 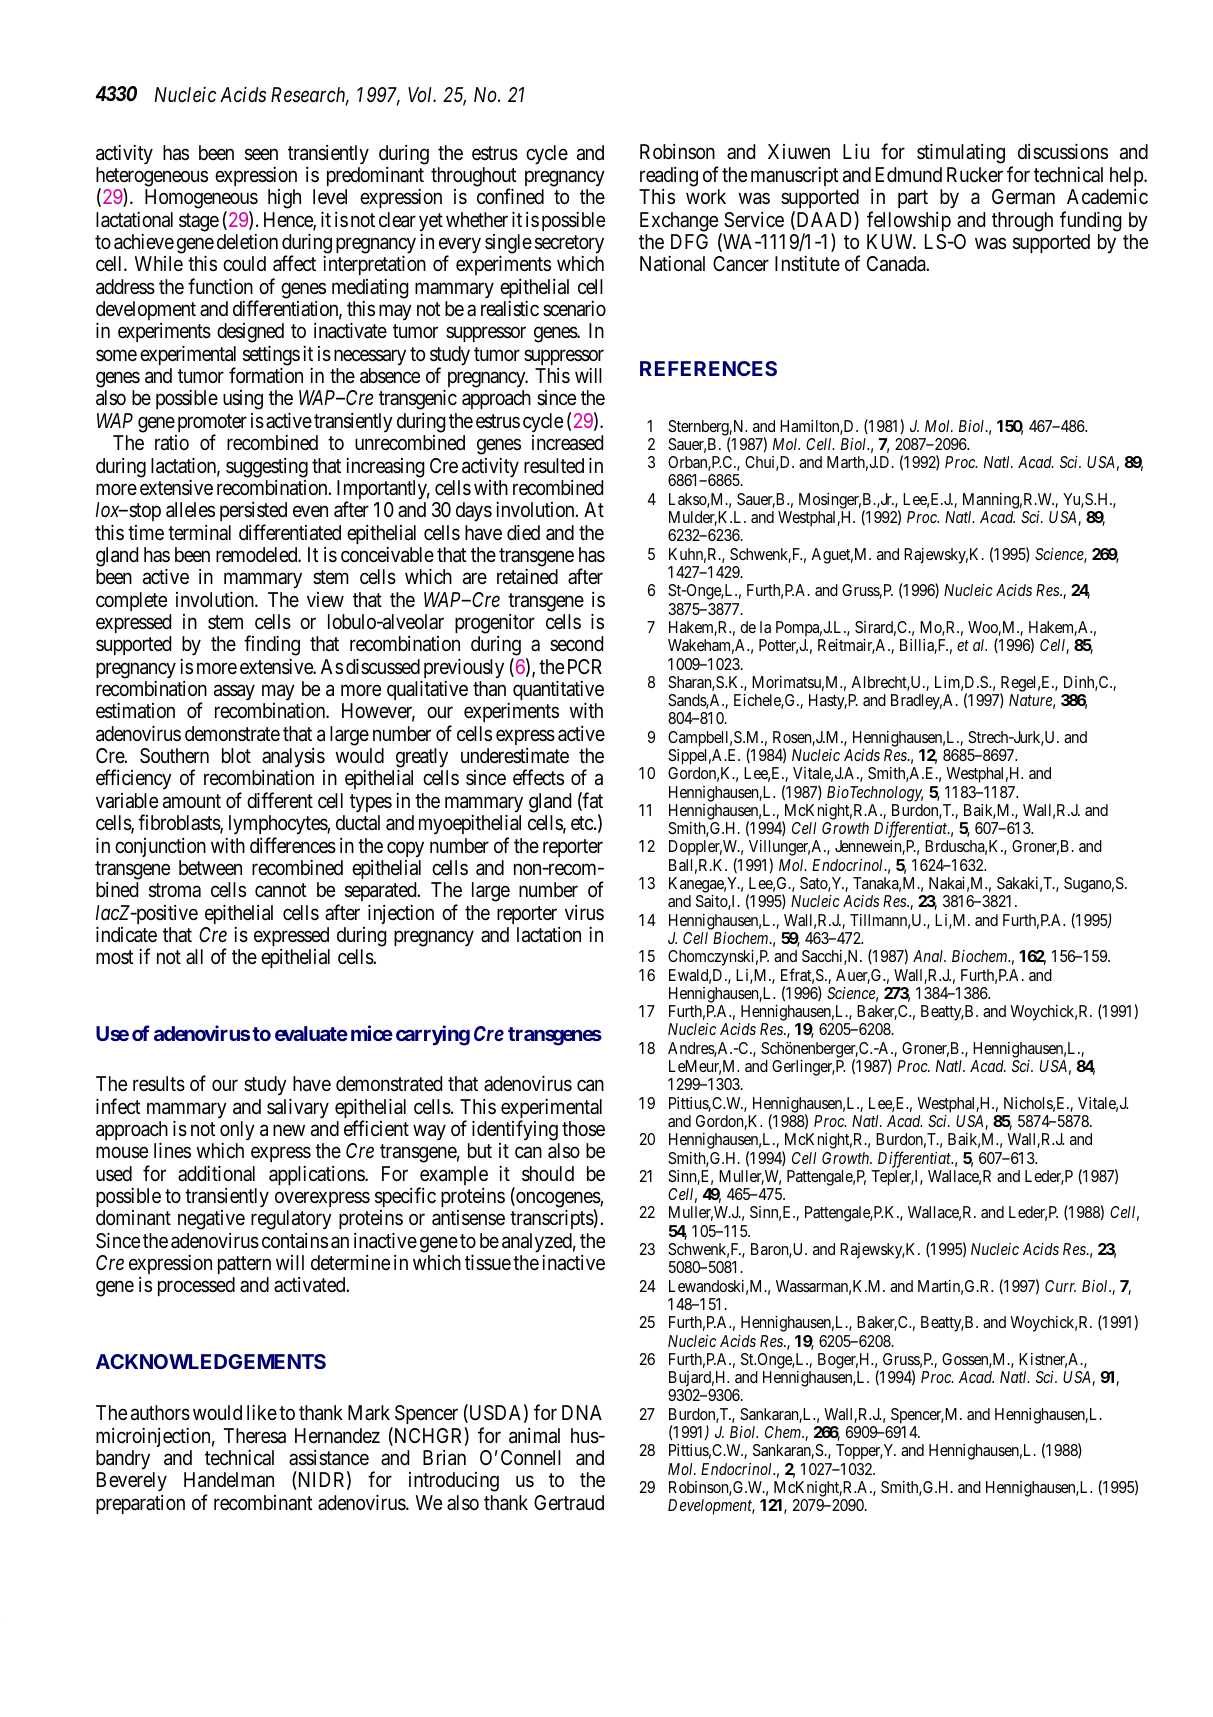 What do you see at coordinates (1060, 1286) in the screenshot?
I see `Curr` at bounding box center [1060, 1286].
